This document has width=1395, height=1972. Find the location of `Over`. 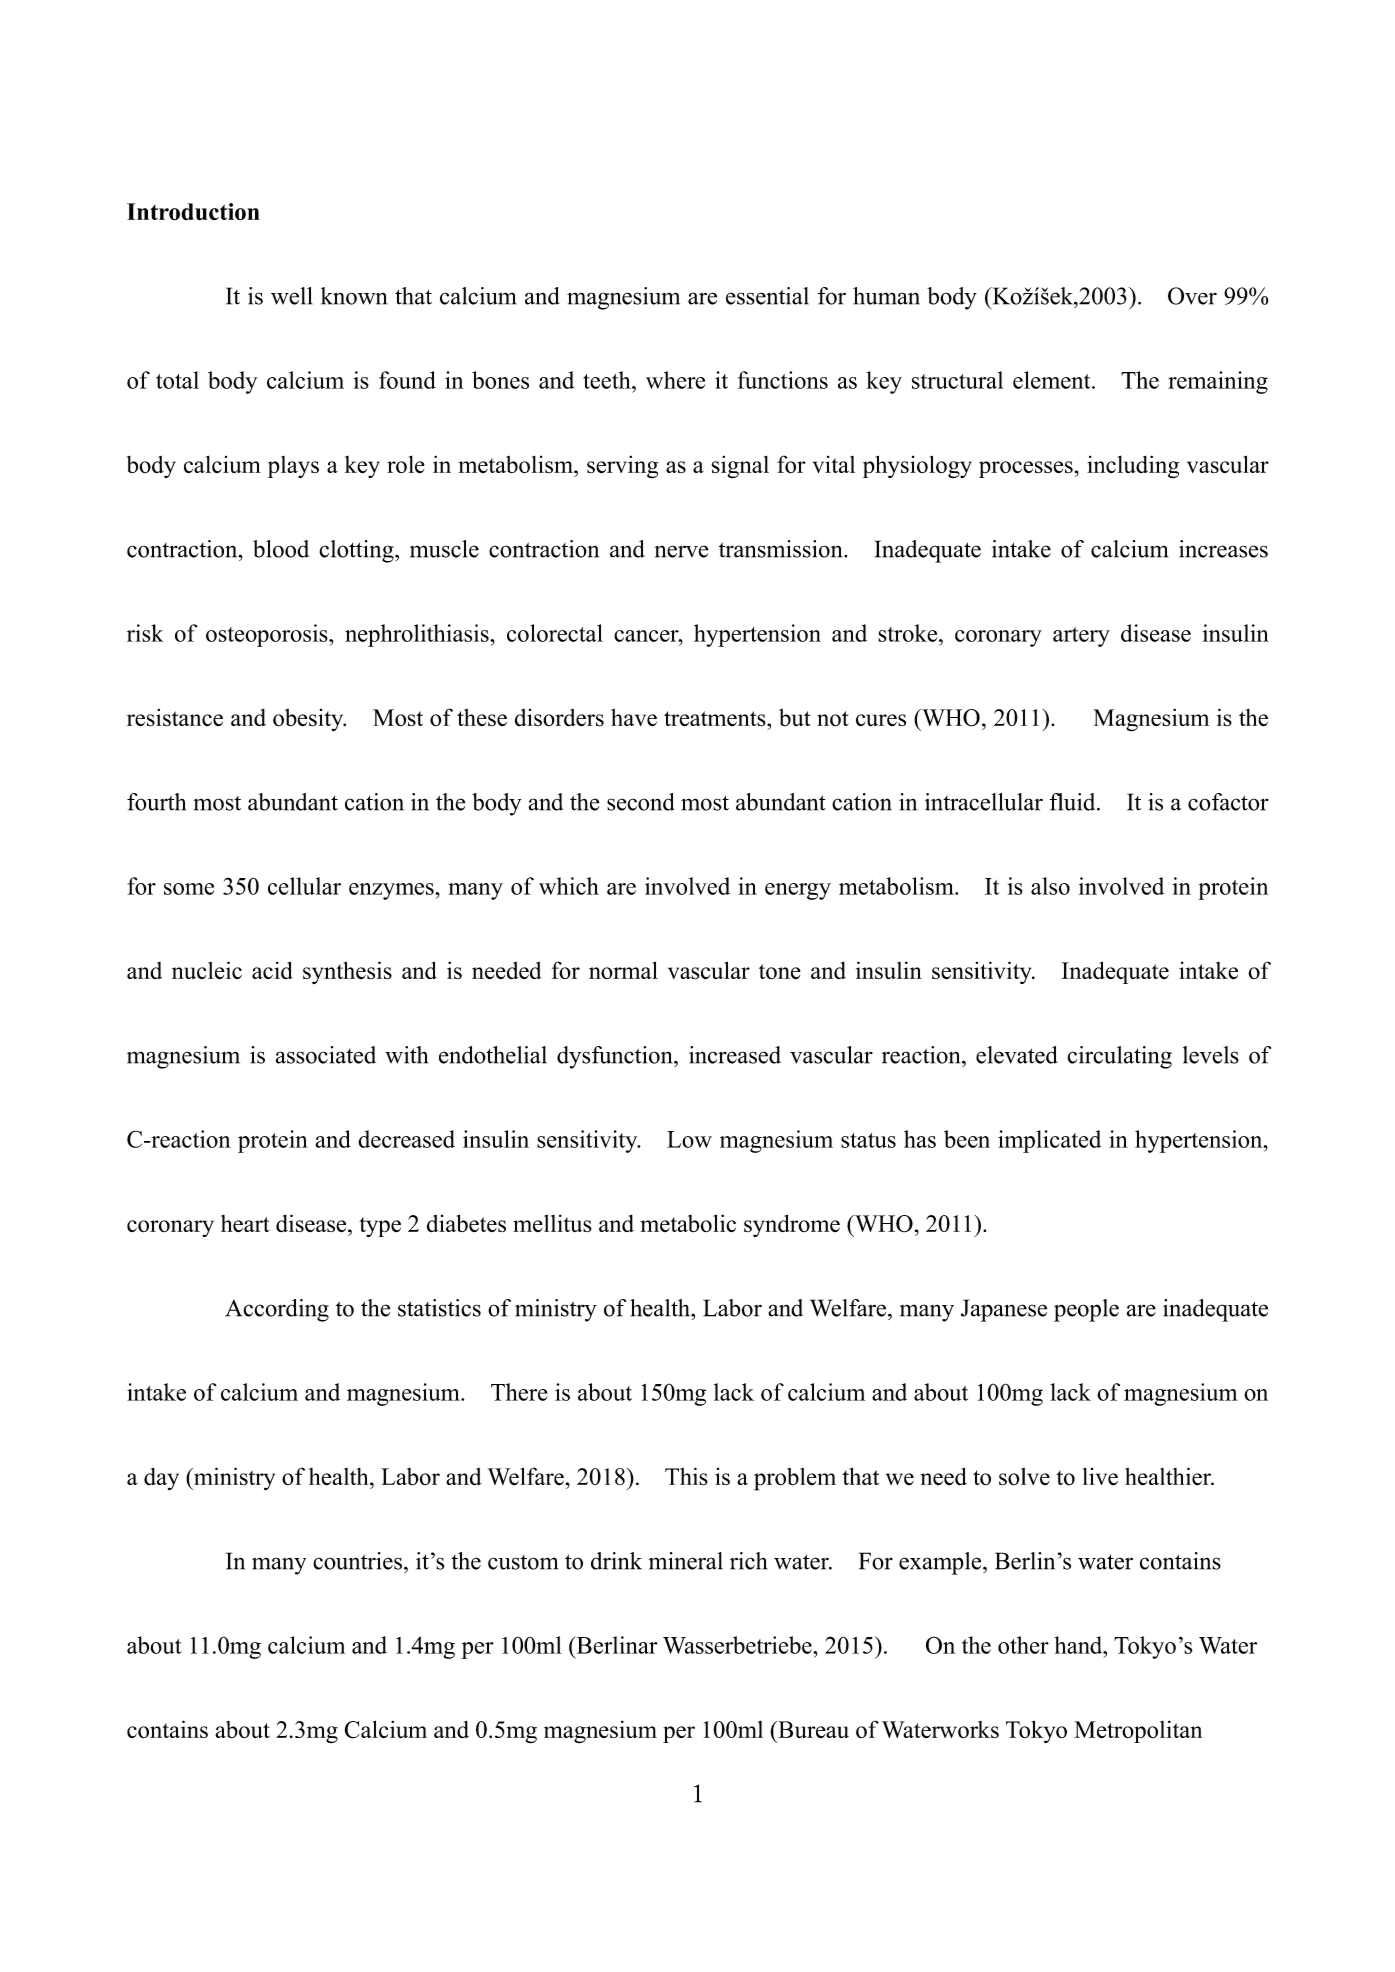

Over is located at coordinates (1192, 296).
